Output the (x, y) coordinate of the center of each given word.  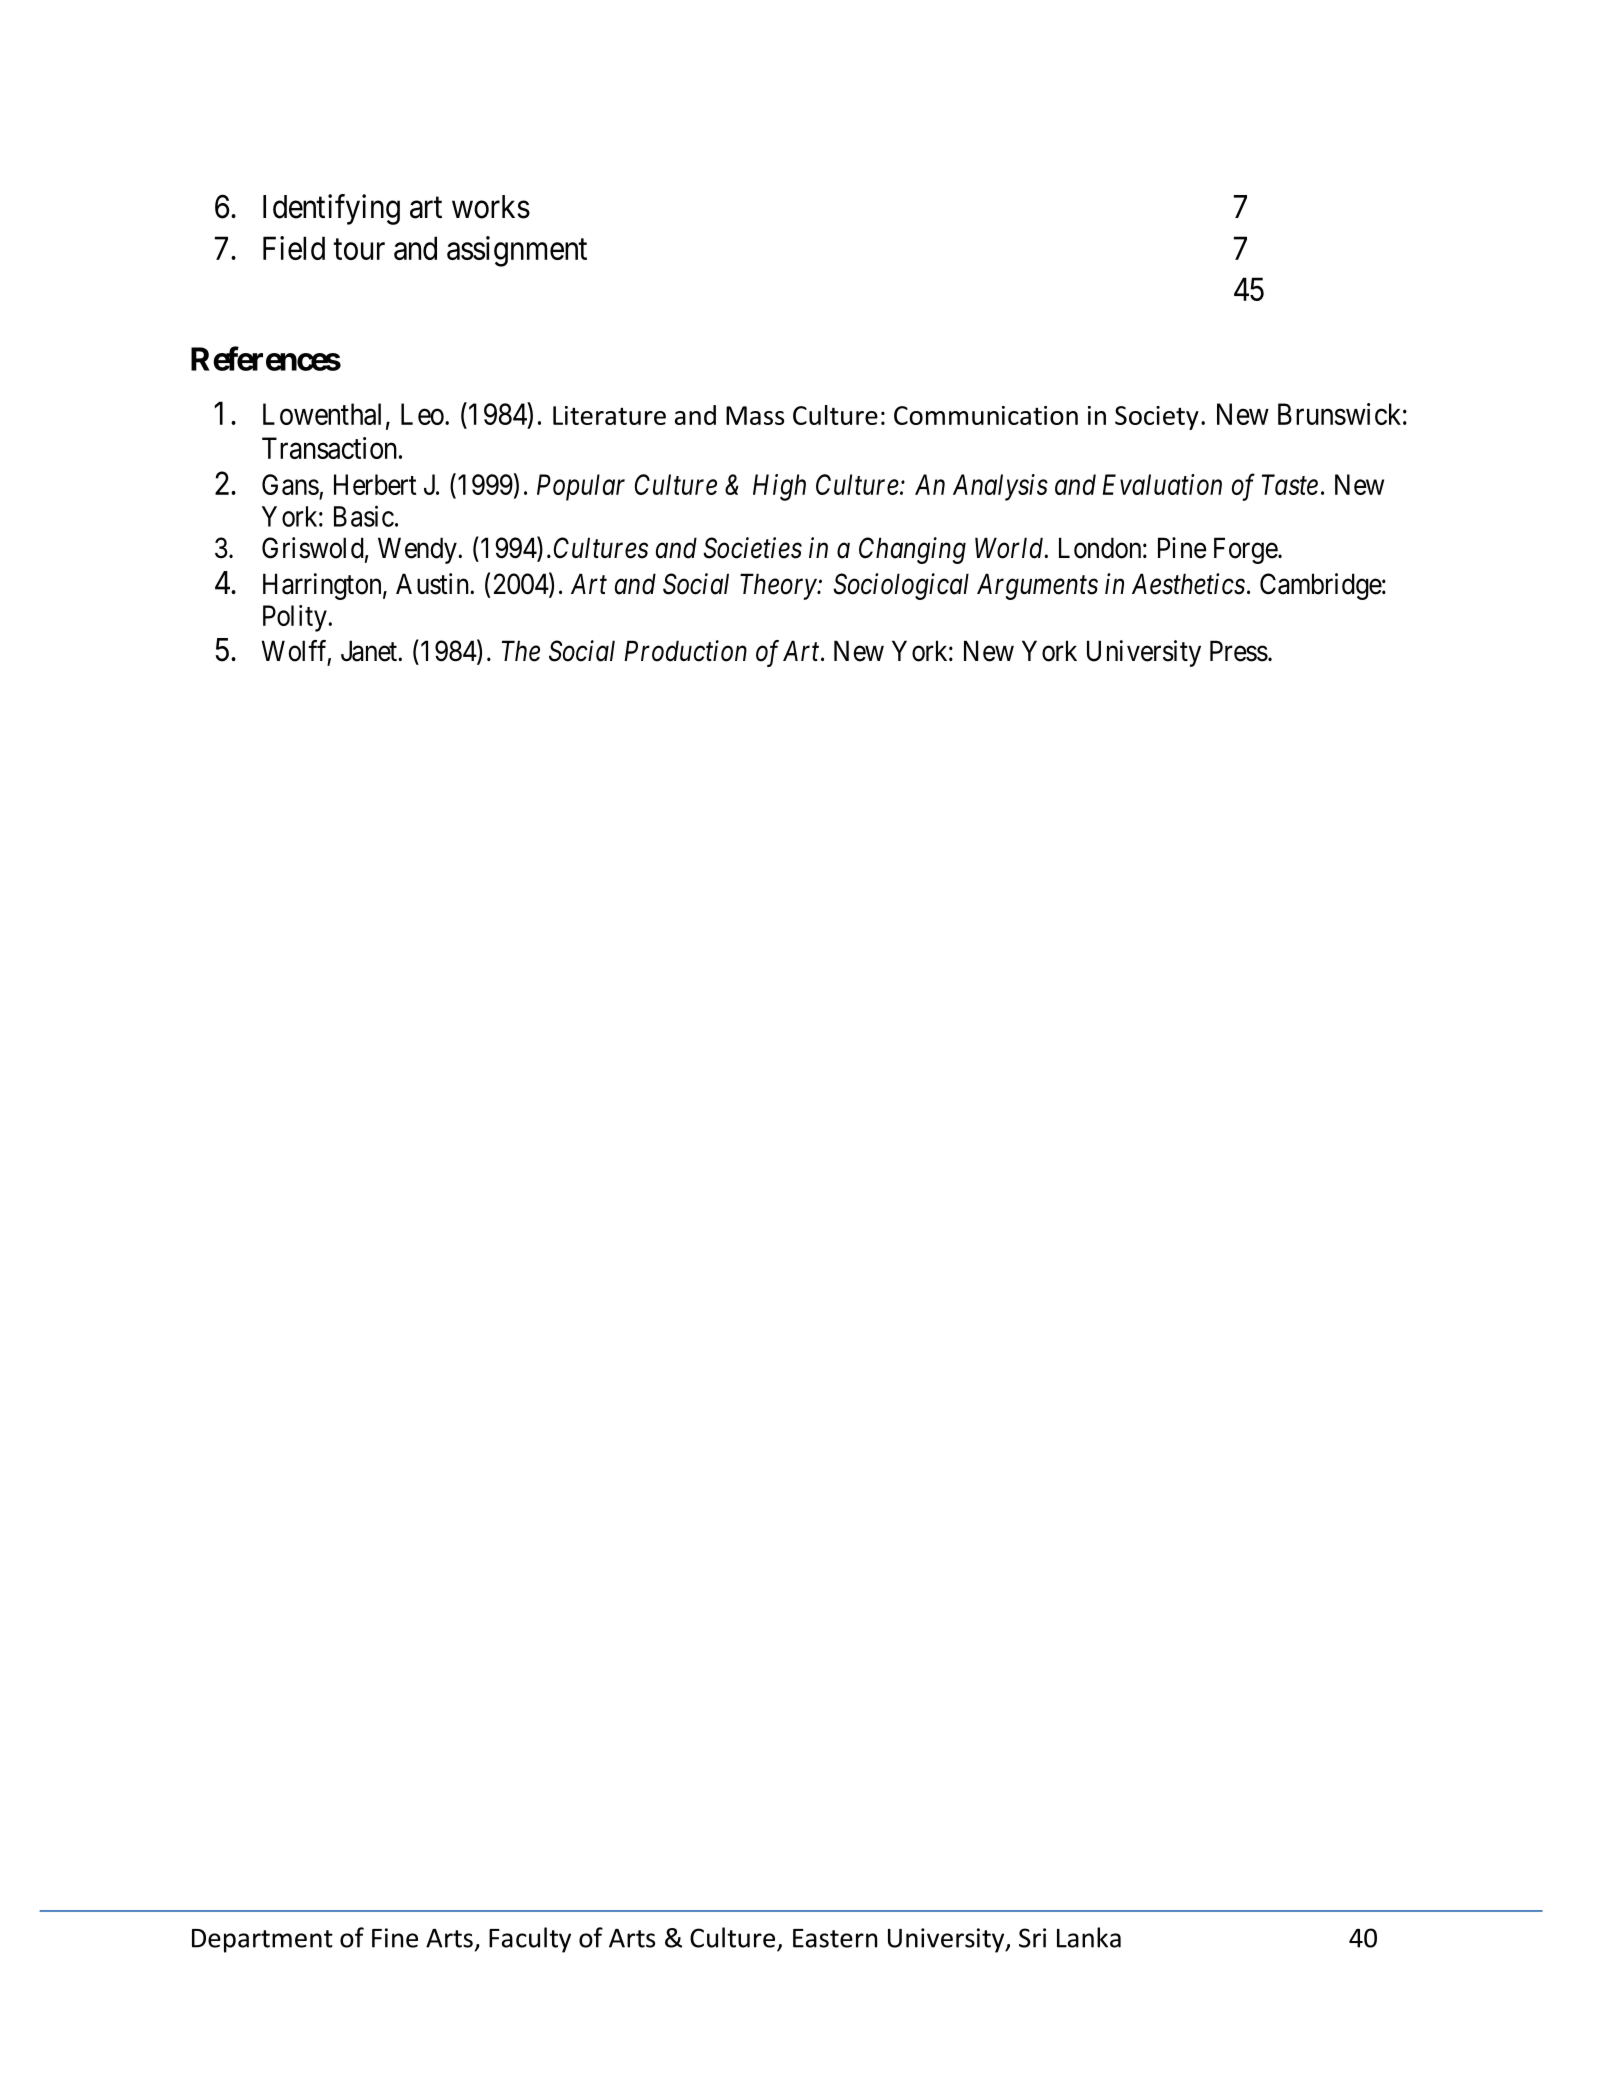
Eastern (835, 1938)
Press (1239, 651)
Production (685, 651)
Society (1157, 418)
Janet (370, 651)
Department (262, 1941)
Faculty (530, 1940)
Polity (295, 618)
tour (359, 249)
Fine (395, 1938)
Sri (1032, 1938)
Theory (779, 586)
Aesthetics (1188, 584)
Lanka (1089, 1937)
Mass (755, 415)
